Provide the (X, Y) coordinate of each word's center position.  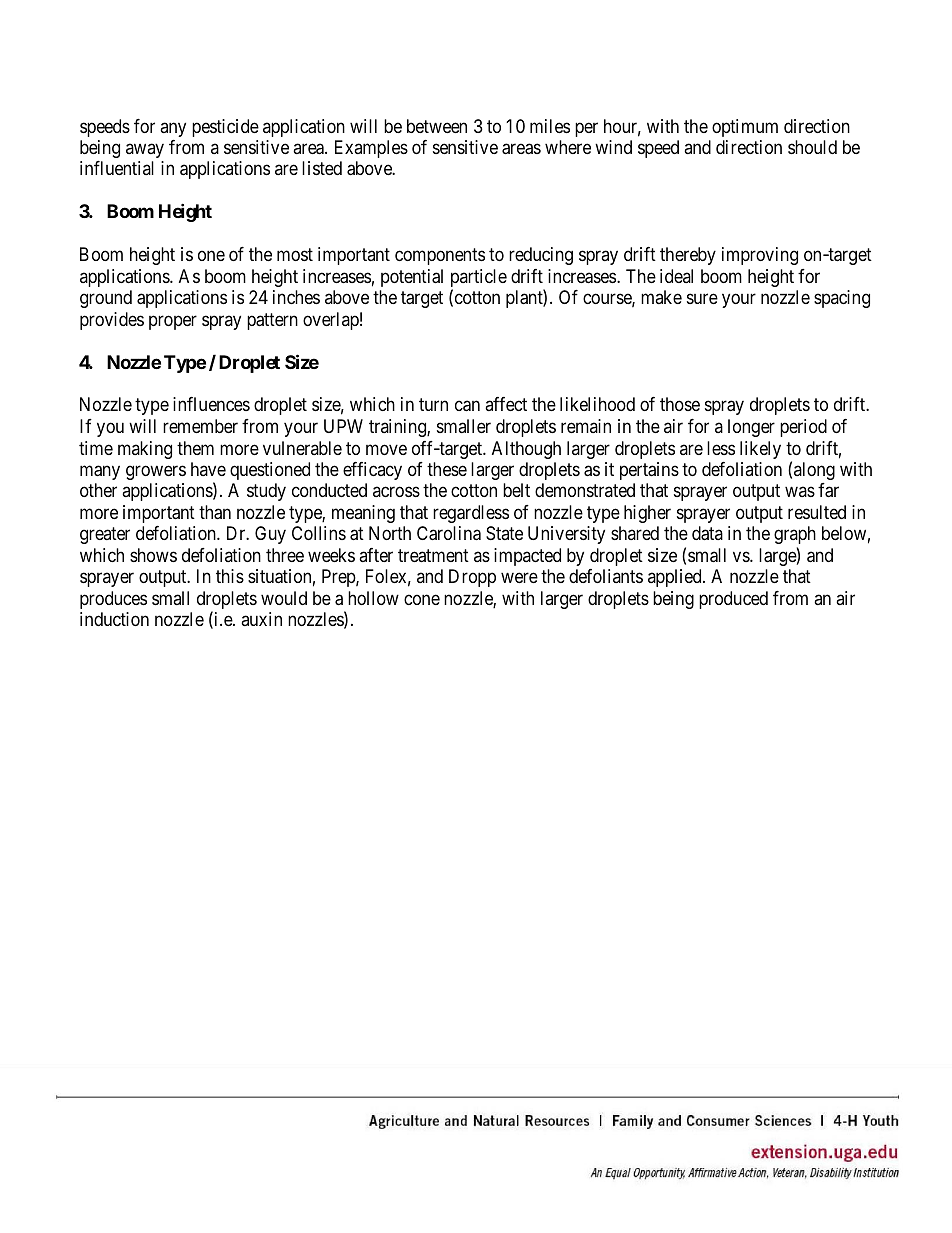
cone (422, 599)
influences (211, 404)
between (437, 126)
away (145, 150)
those (680, 404)
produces (113, 600)
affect (506, 404)
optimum (745, 128)
